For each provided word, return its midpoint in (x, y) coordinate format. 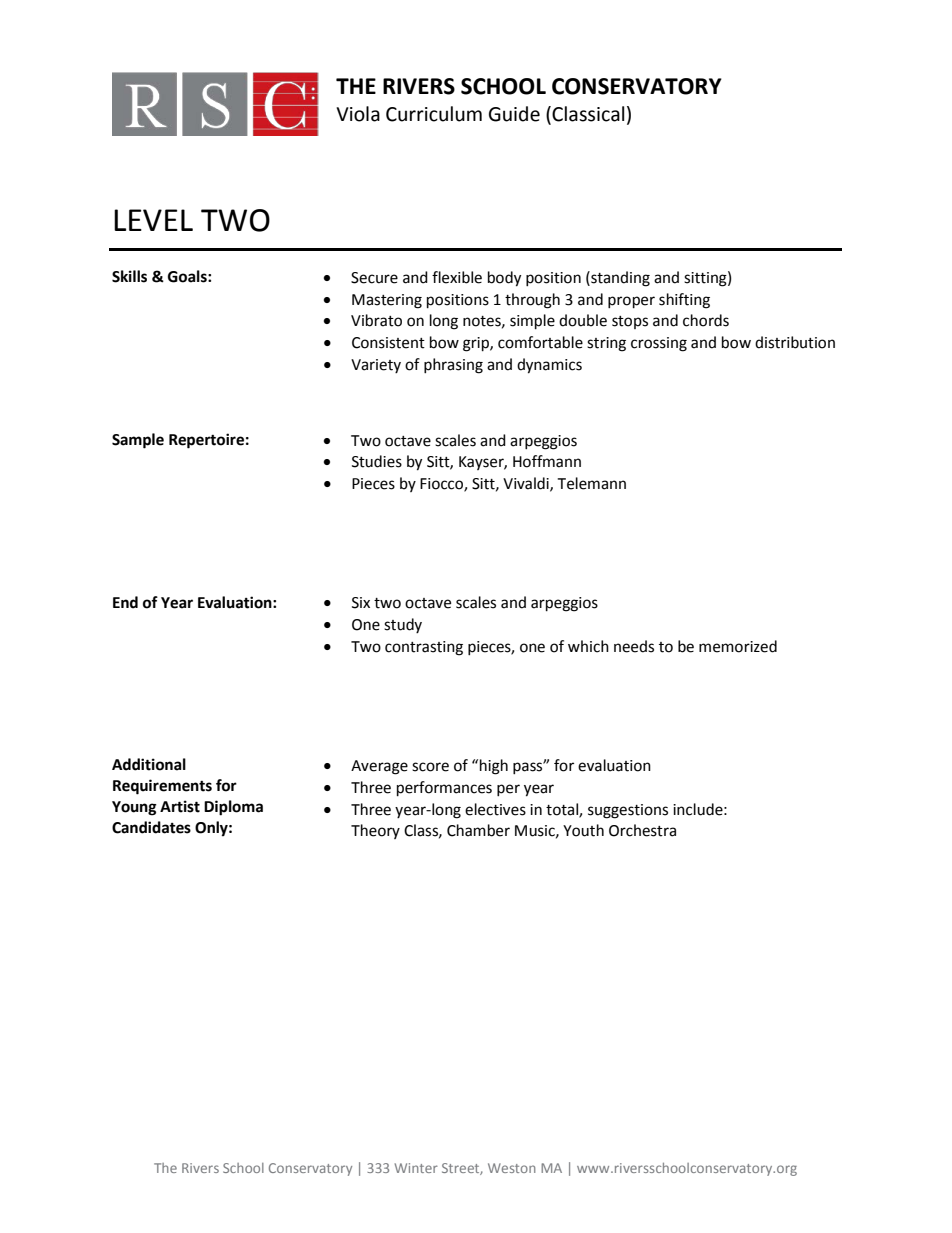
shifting (684, 301)
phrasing (453, 366)
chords (706, 320)
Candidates (151, 827)
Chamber (478, 830)
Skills (129, 276)
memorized (738, 646)
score (430, 767)
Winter (416, 1168)
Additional (149, 764)
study (403, 625)
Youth (583, 830)
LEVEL (153, 220)
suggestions (628, 811)
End (125, 602)
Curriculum (434, 114)
